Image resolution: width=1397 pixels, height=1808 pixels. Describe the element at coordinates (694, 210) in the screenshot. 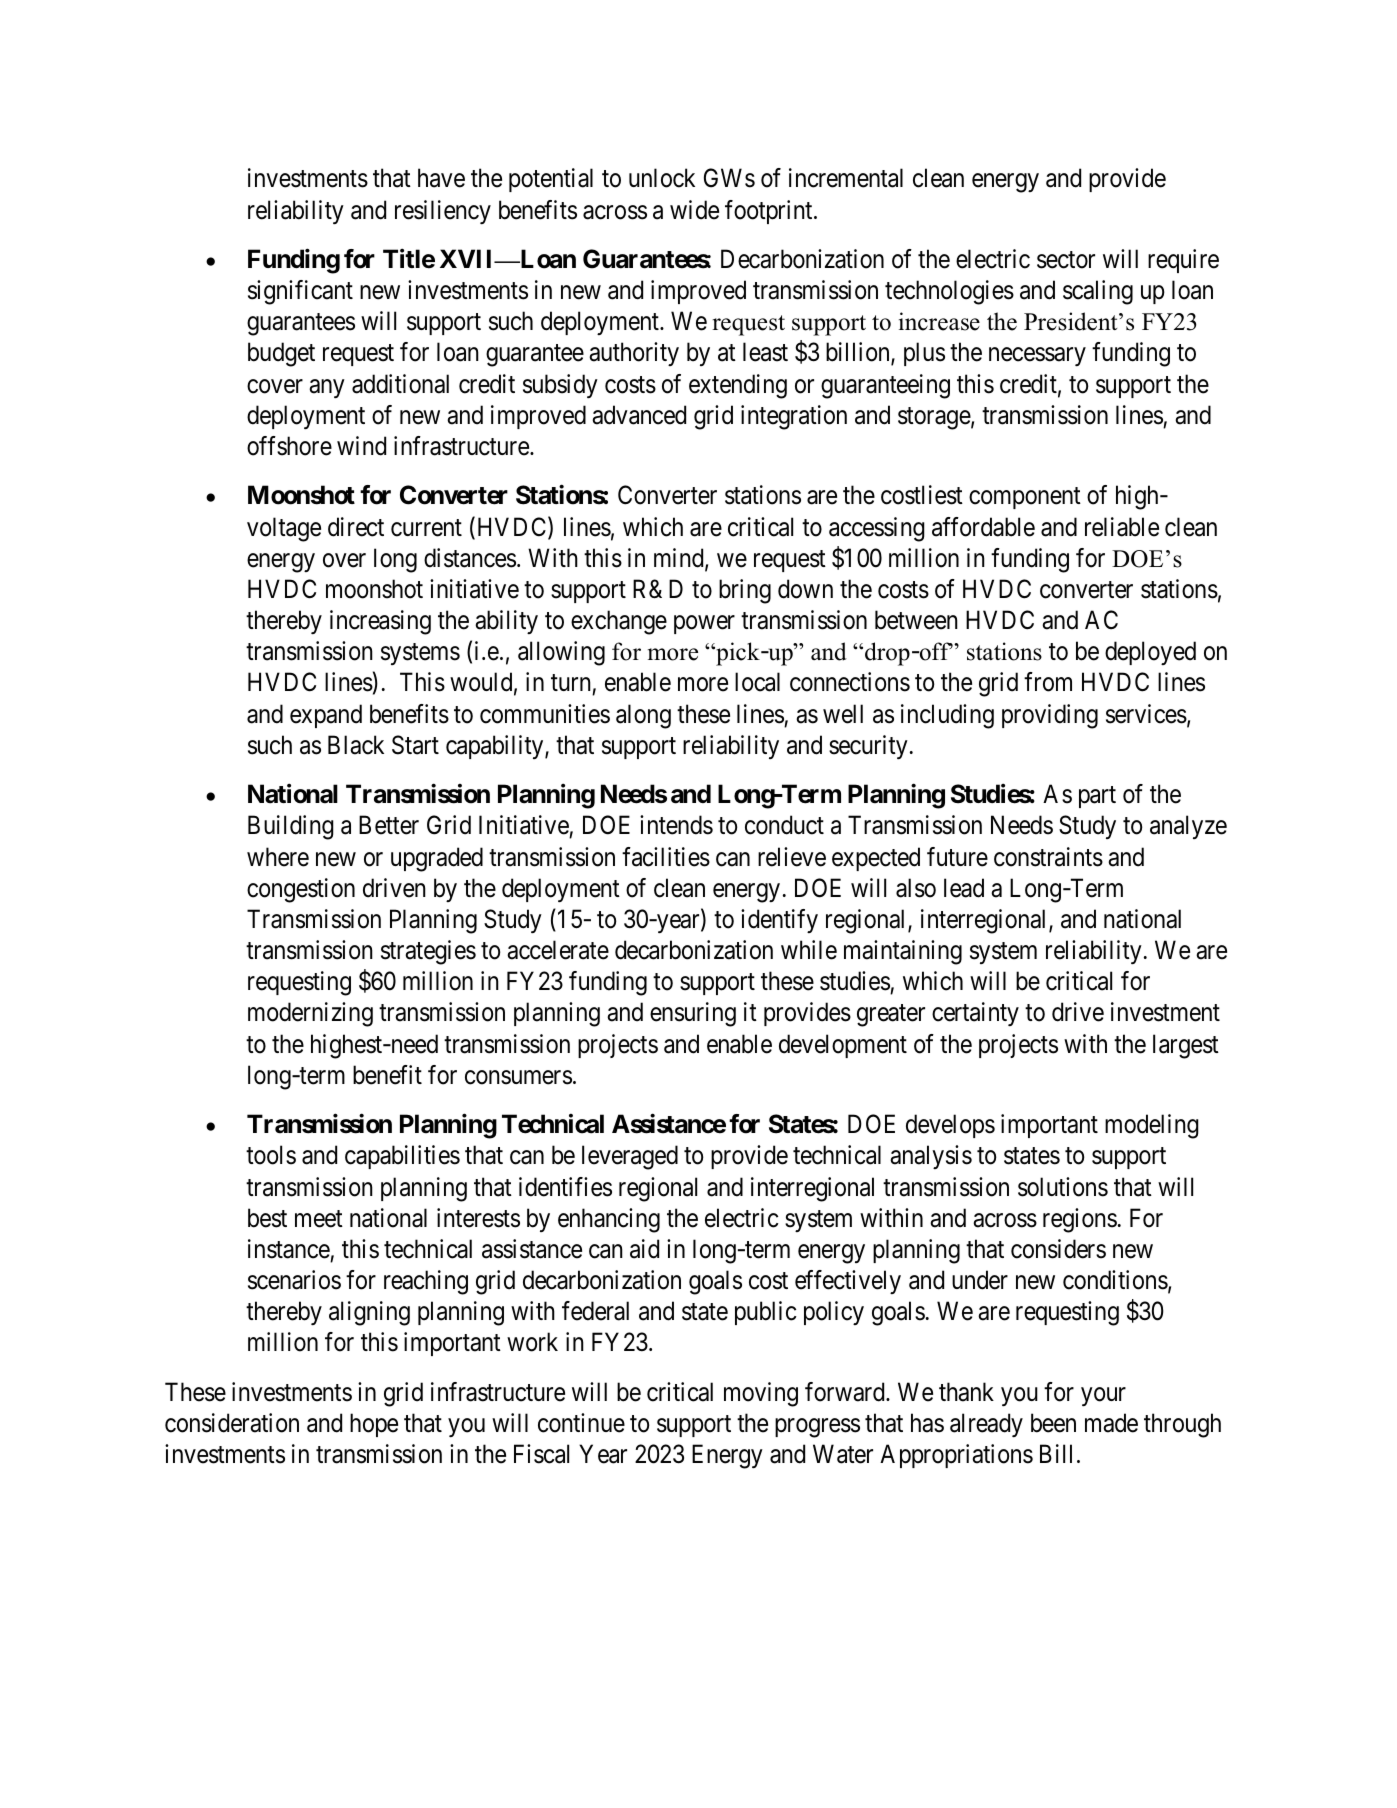

I see `wide` at that location.
